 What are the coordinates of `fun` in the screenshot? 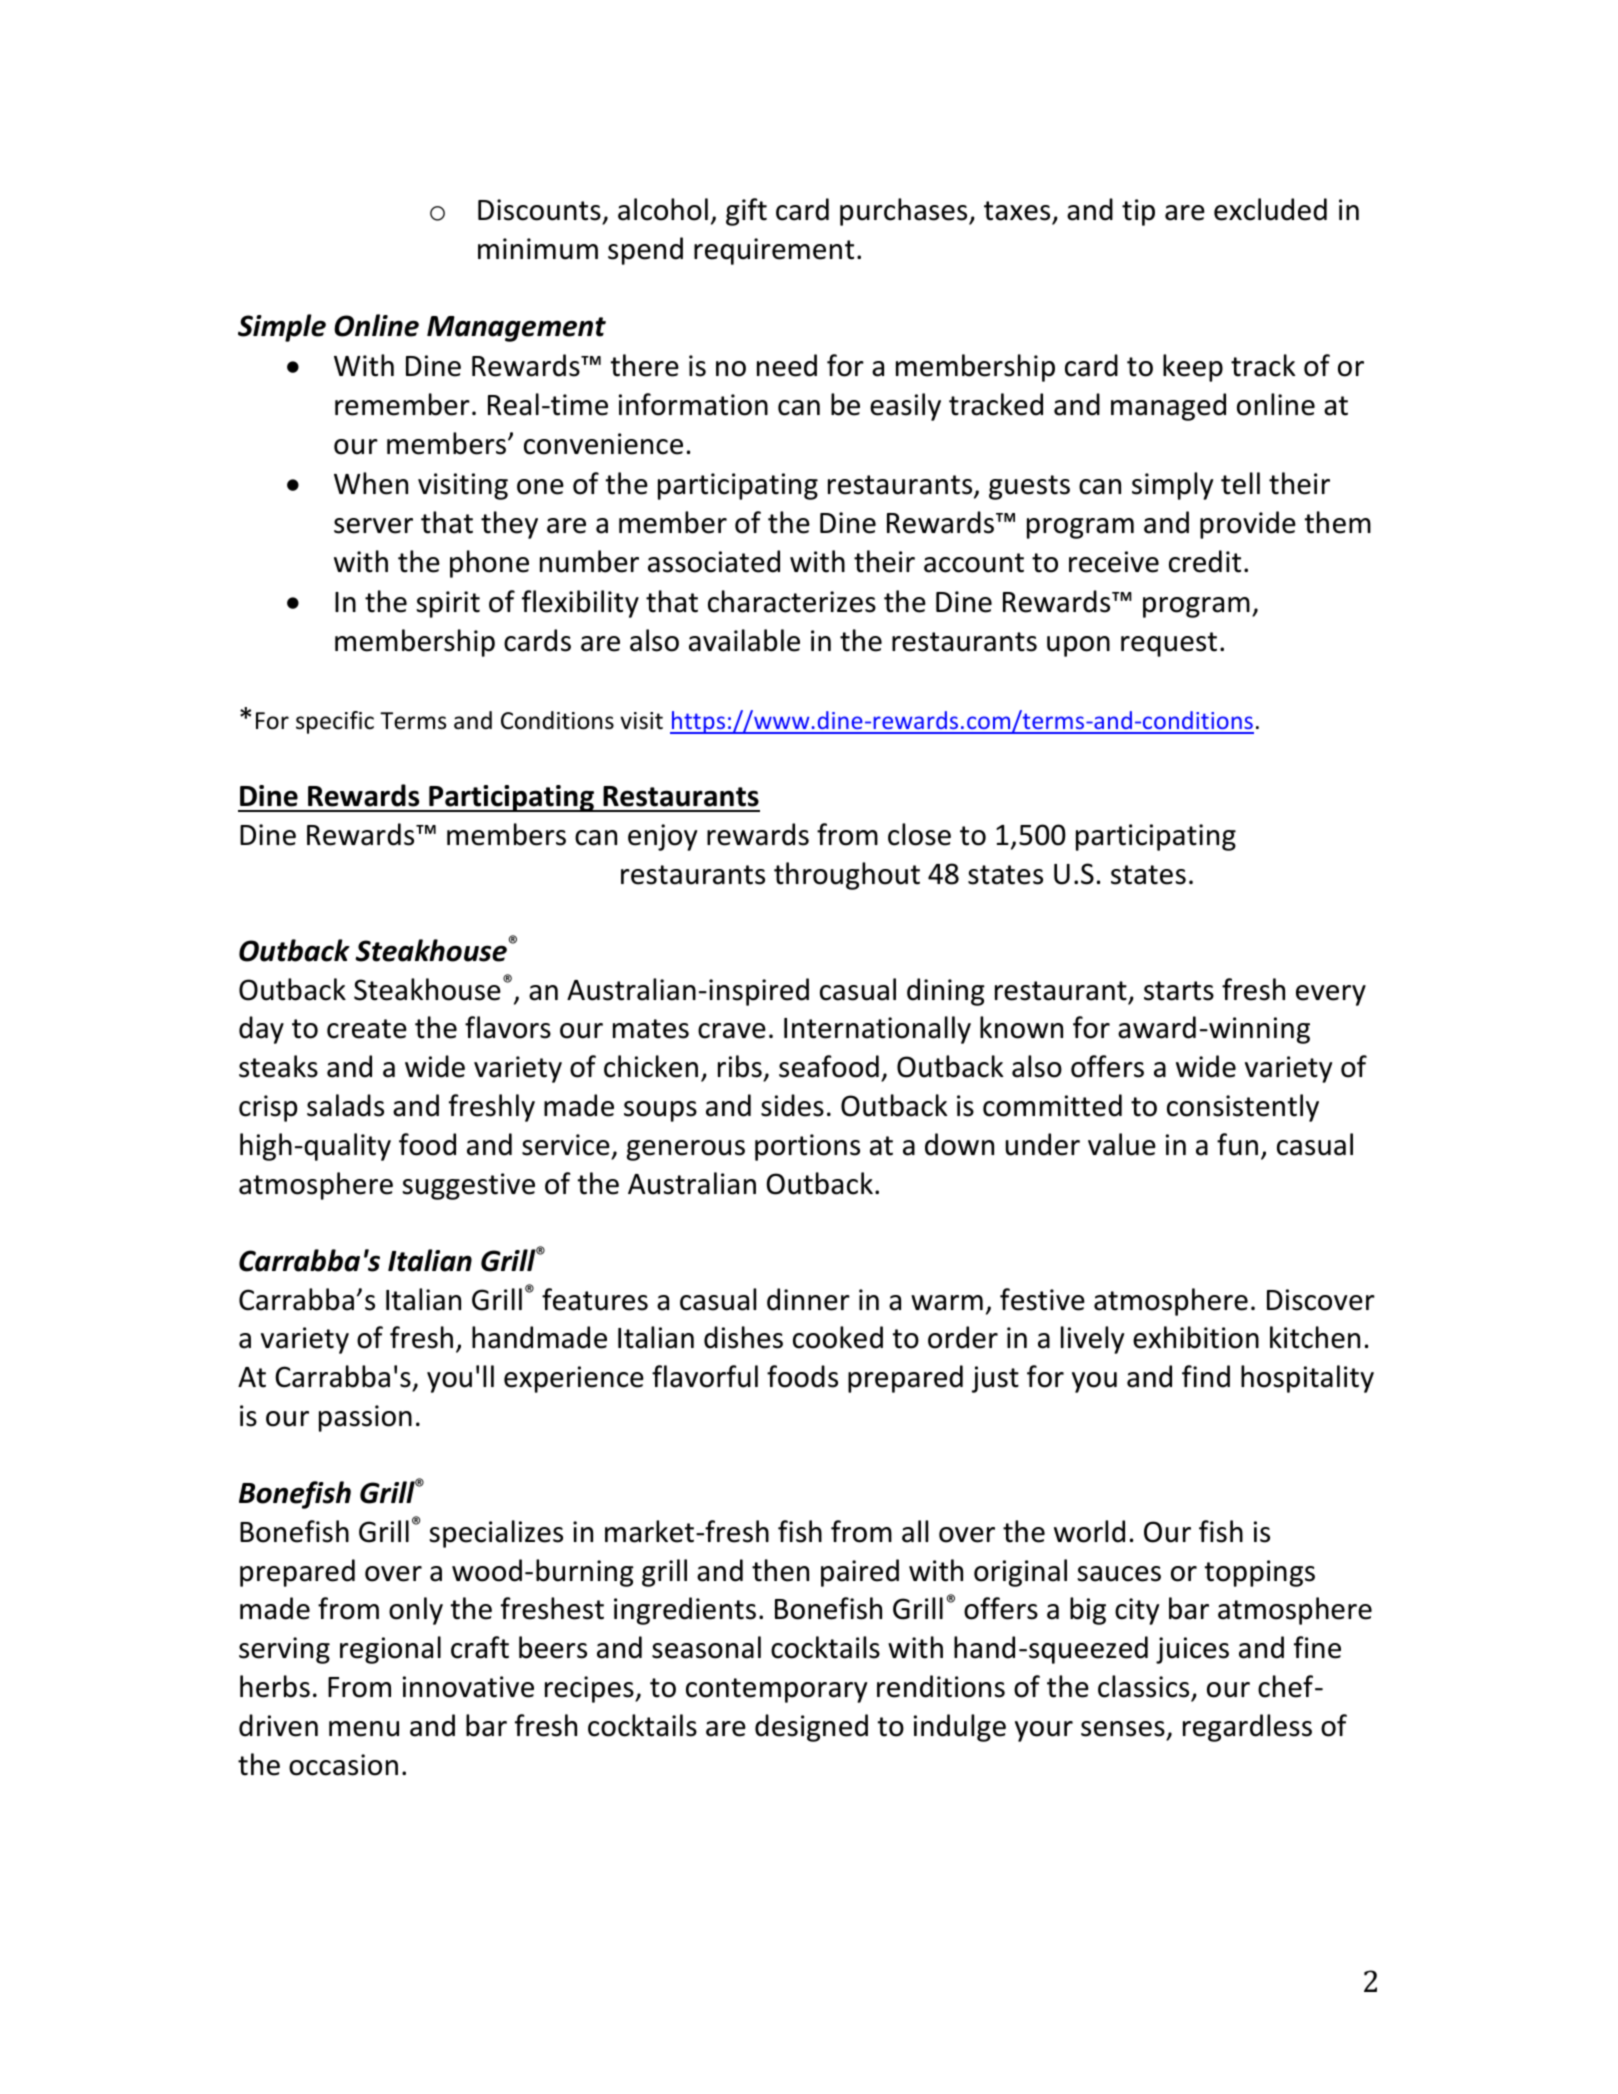 It's located at (1237, 1144).
